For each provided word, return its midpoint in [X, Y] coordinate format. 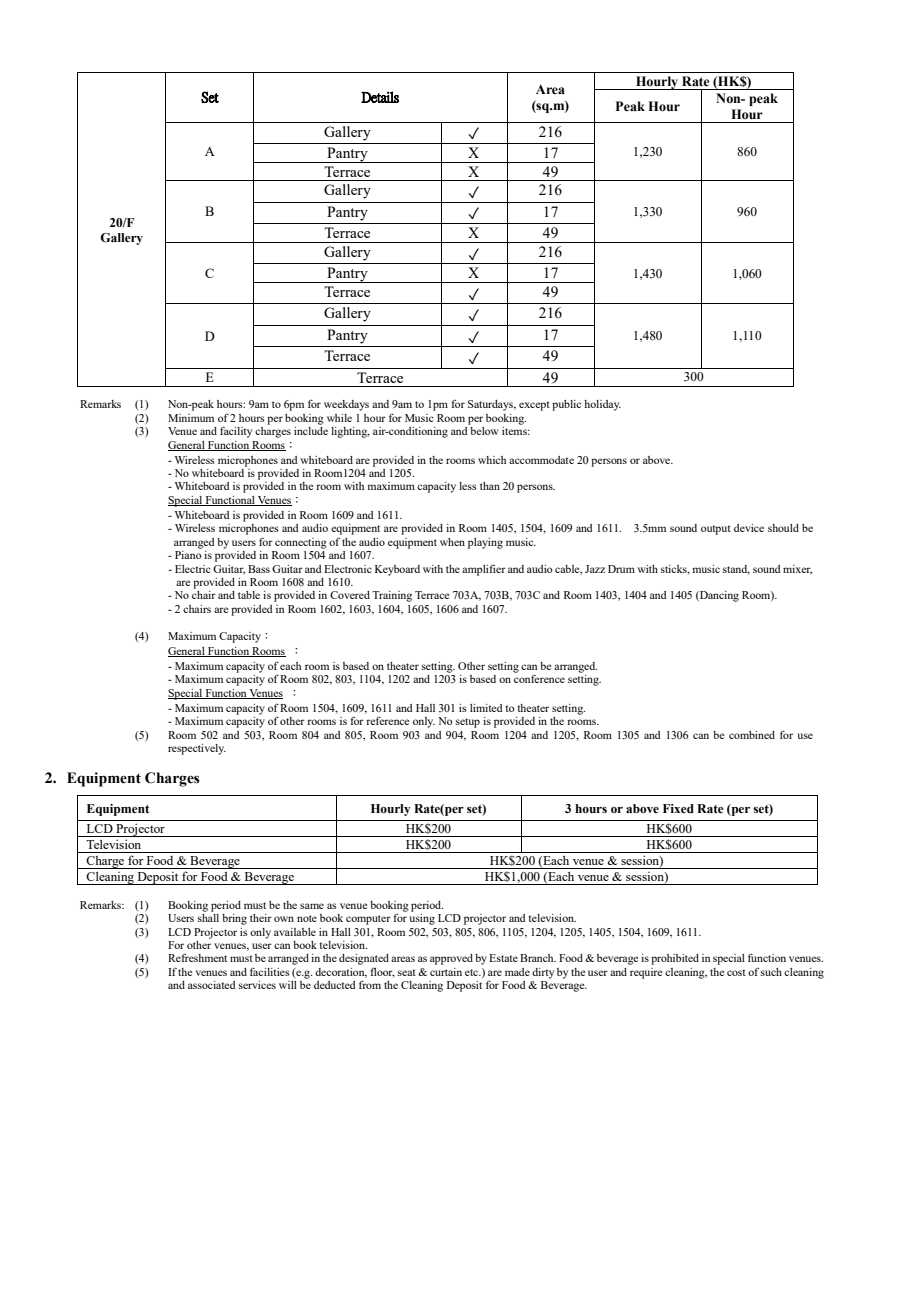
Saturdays [491, 405]
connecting [301, 543]
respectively [197, 749]
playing [485, 543]
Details [380, 97]
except [534, 406]
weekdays [346, 405]
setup [468, 723]
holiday [602, 405]
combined [752, 735]
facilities [270, 972]
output [716, 530]
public [566, 405]
